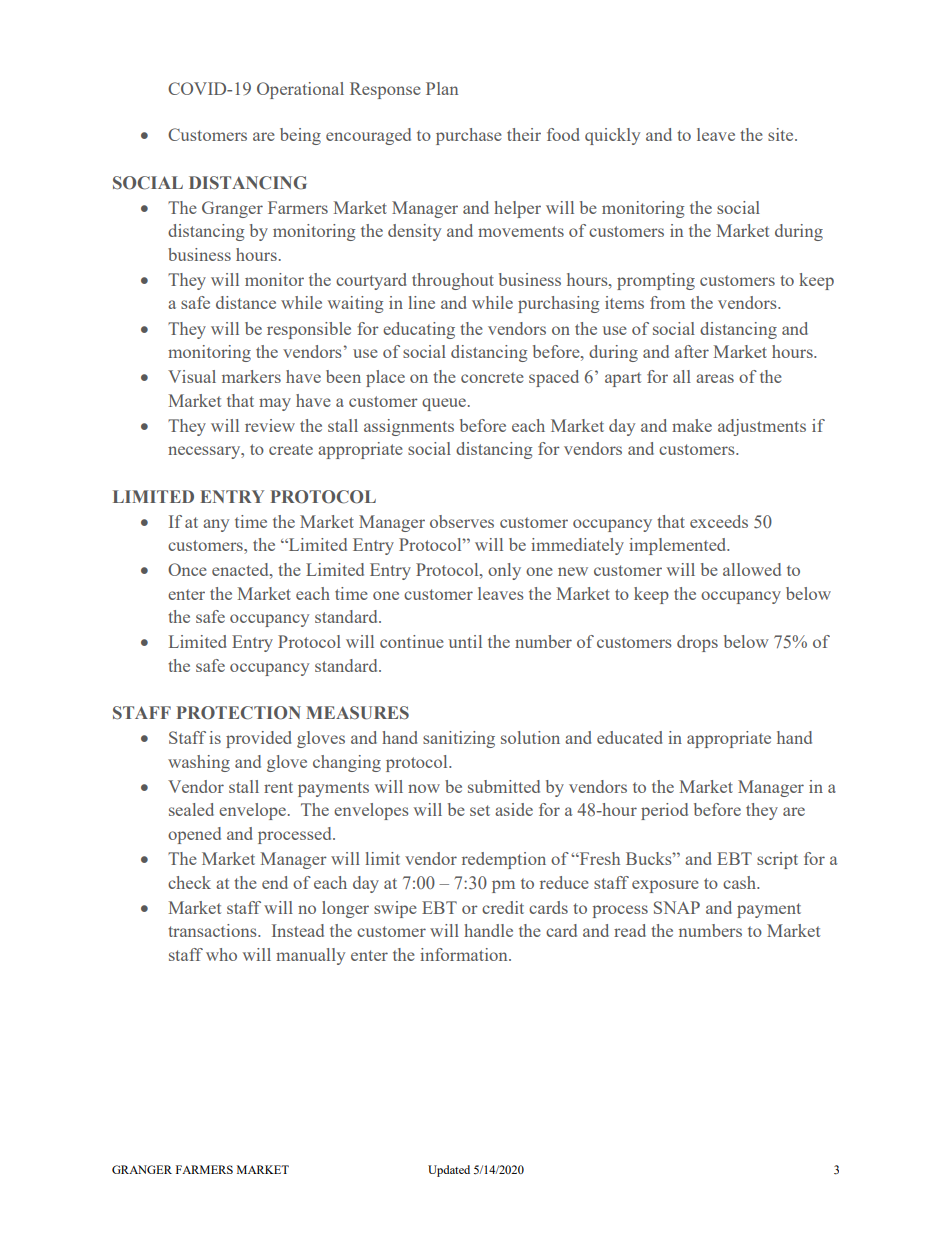 The width and height of the screenshot is (952, 1233). Describe the element at coordinates (469, 136) in the screenshot. I see `purchase` at that location.
